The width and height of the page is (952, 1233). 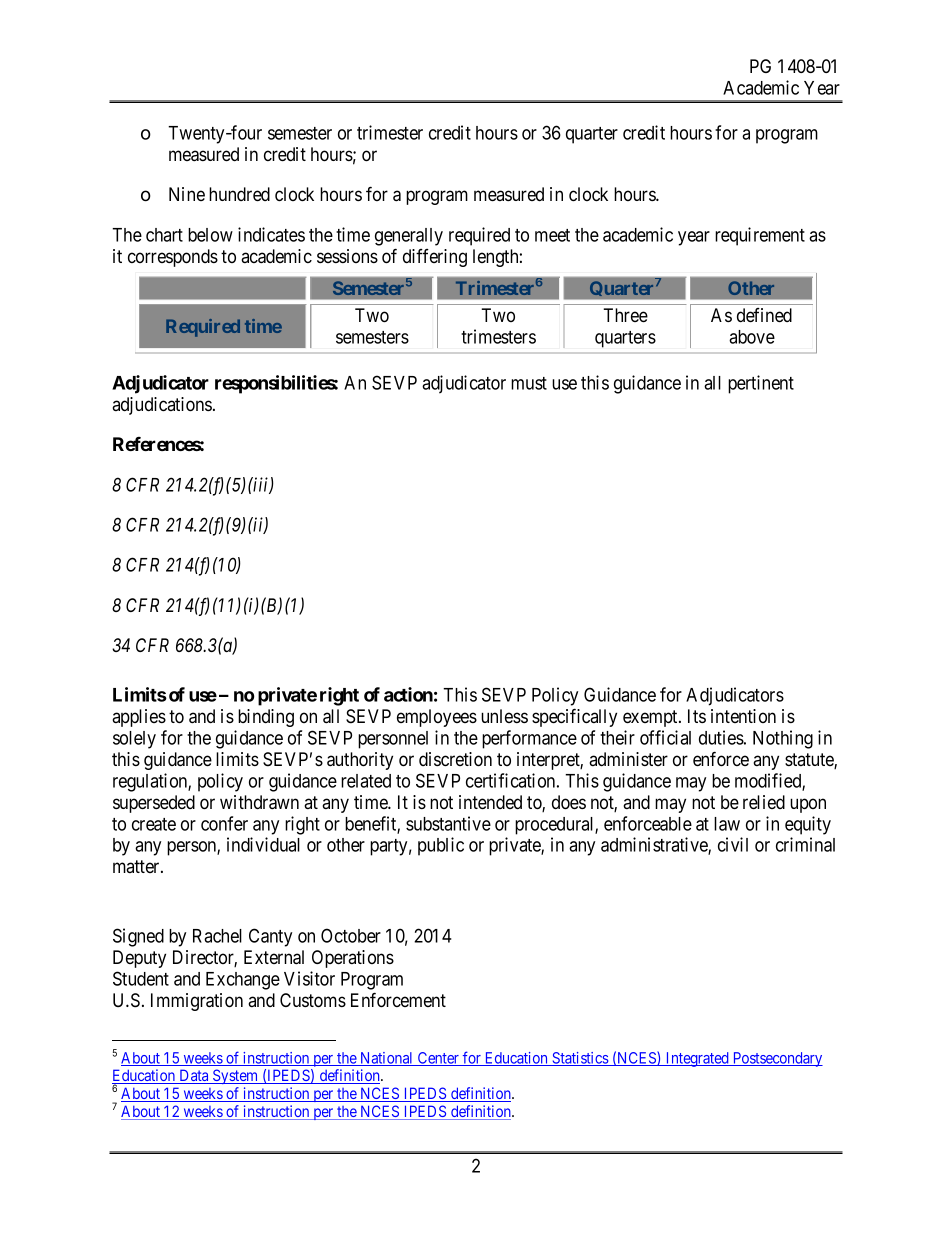 I want to click on binding, so click(x=266, y=718).
